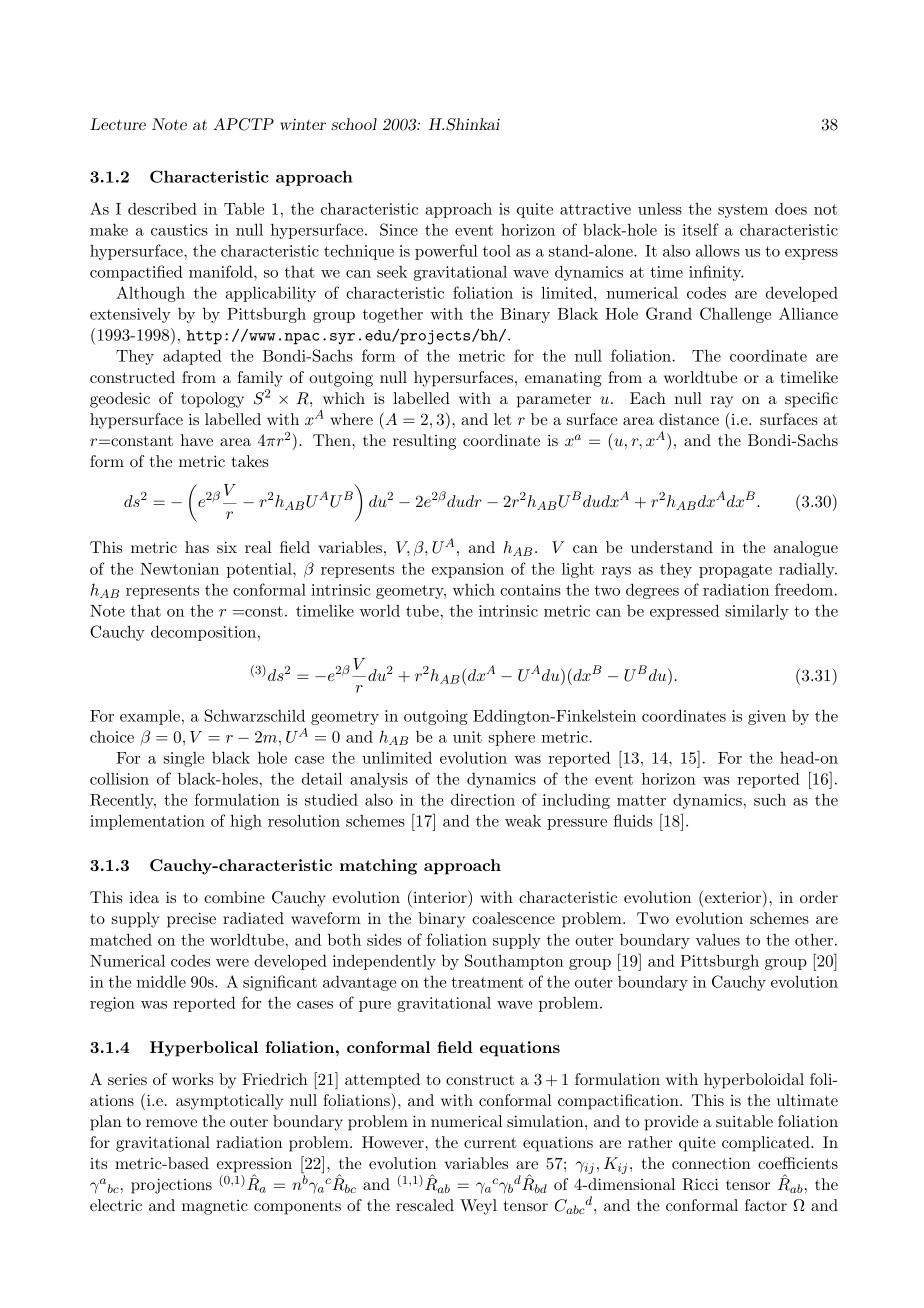 This document has width=924, height=1308. What do you see at coordinates (399, 229) in the document?
I see `Since` at bounding box center [399, 229].
